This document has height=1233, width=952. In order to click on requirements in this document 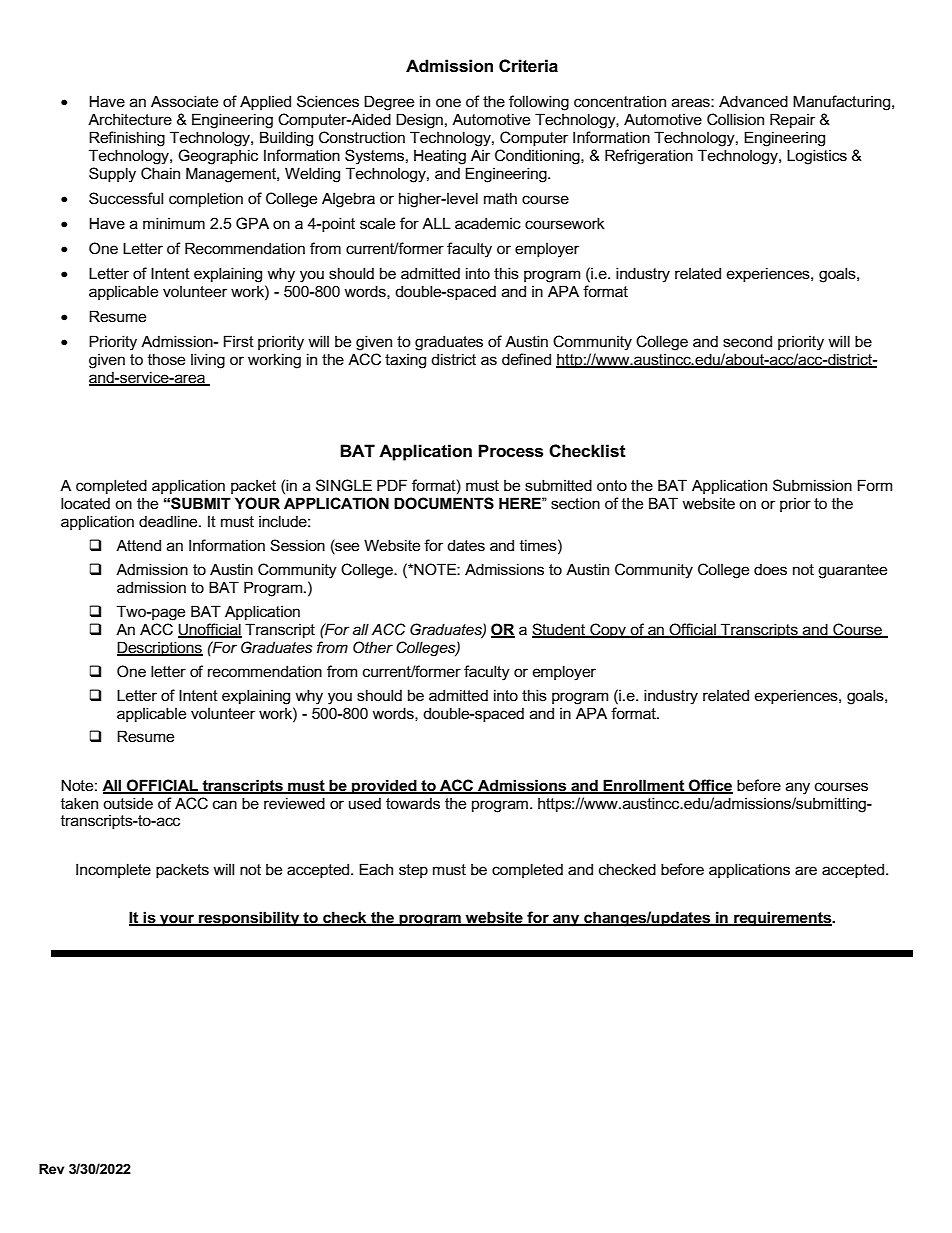, I will do `click(782, 918)`.
